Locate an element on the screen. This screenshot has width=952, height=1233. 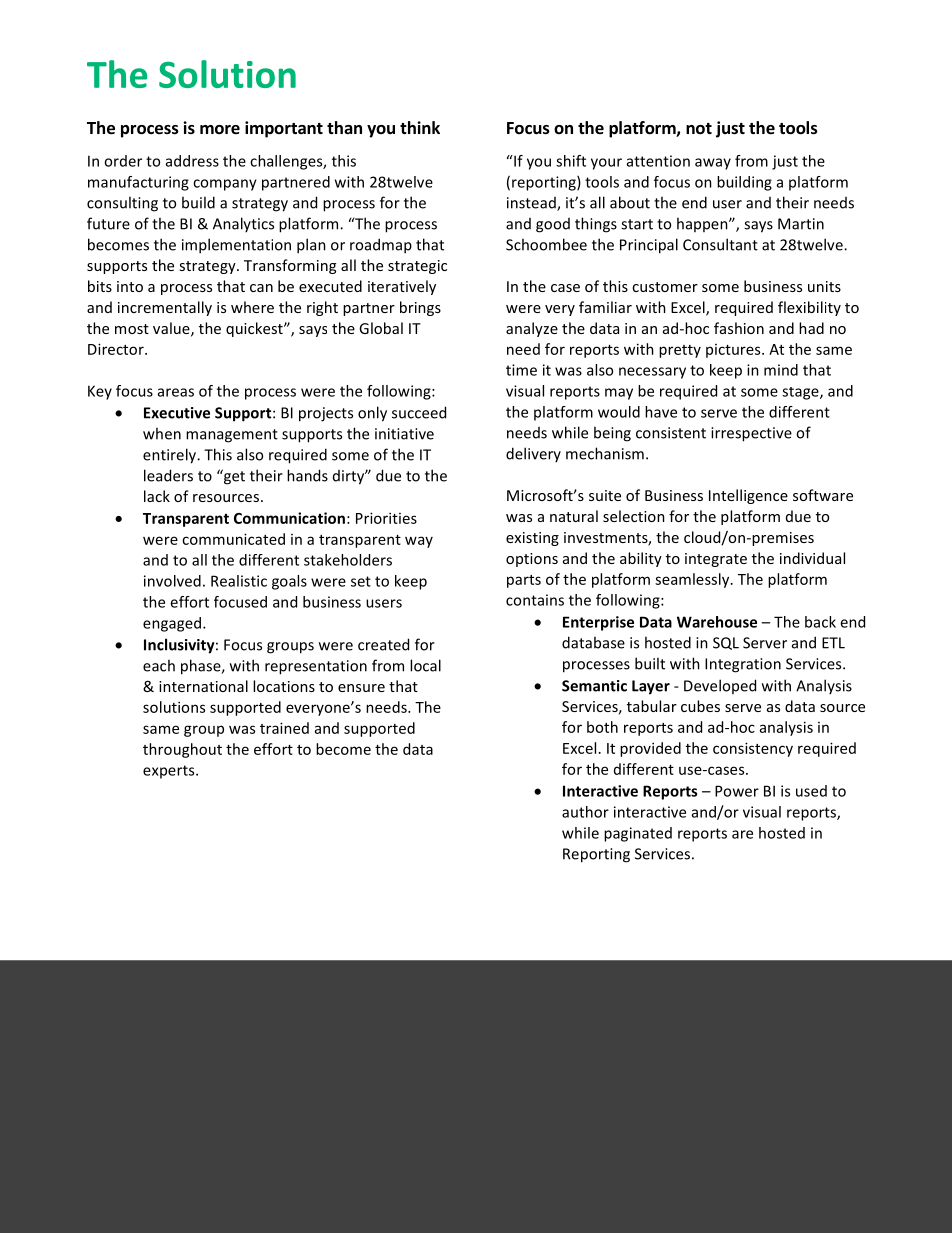
fashion is located at coordinates (739, 328).
